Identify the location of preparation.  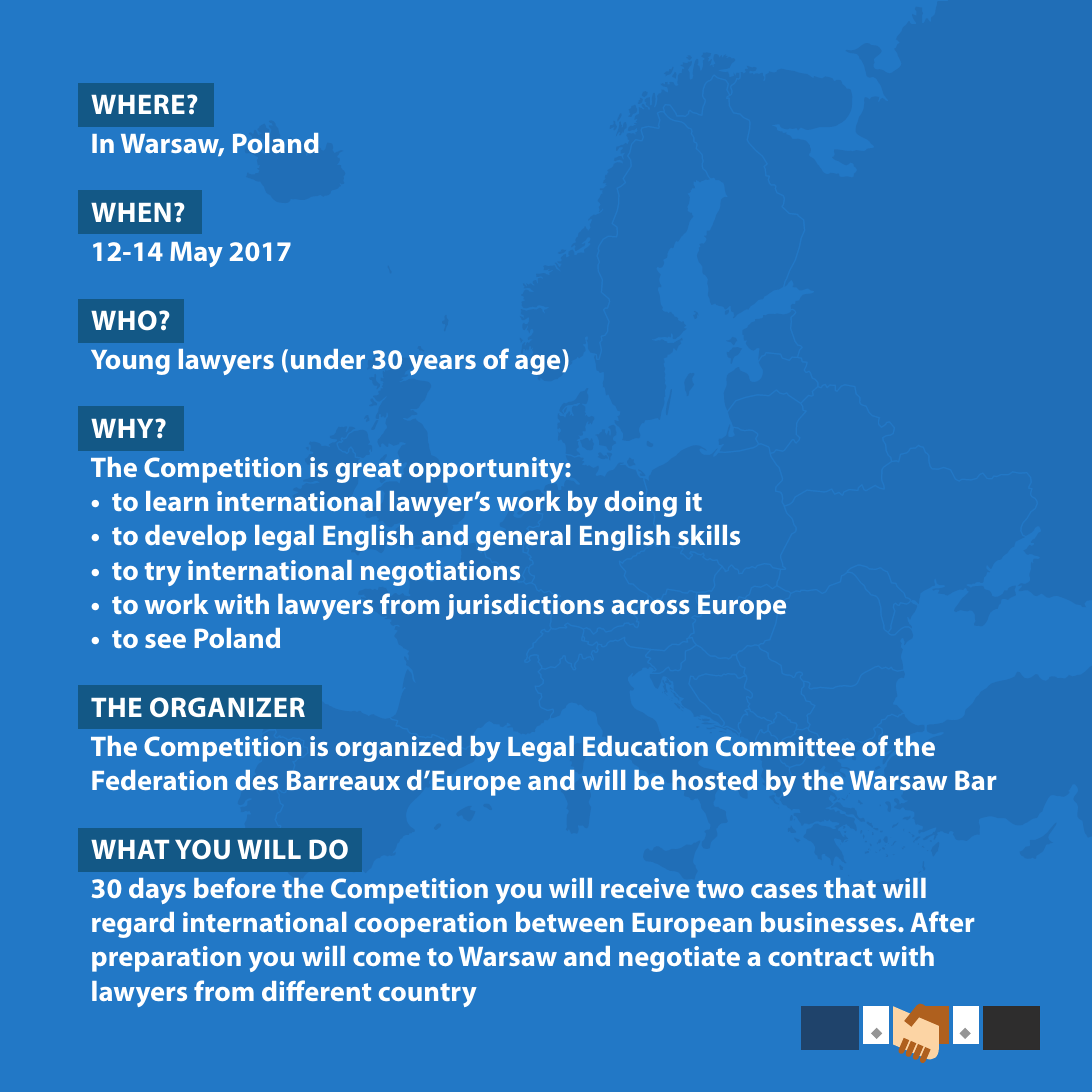
(166, 959).
